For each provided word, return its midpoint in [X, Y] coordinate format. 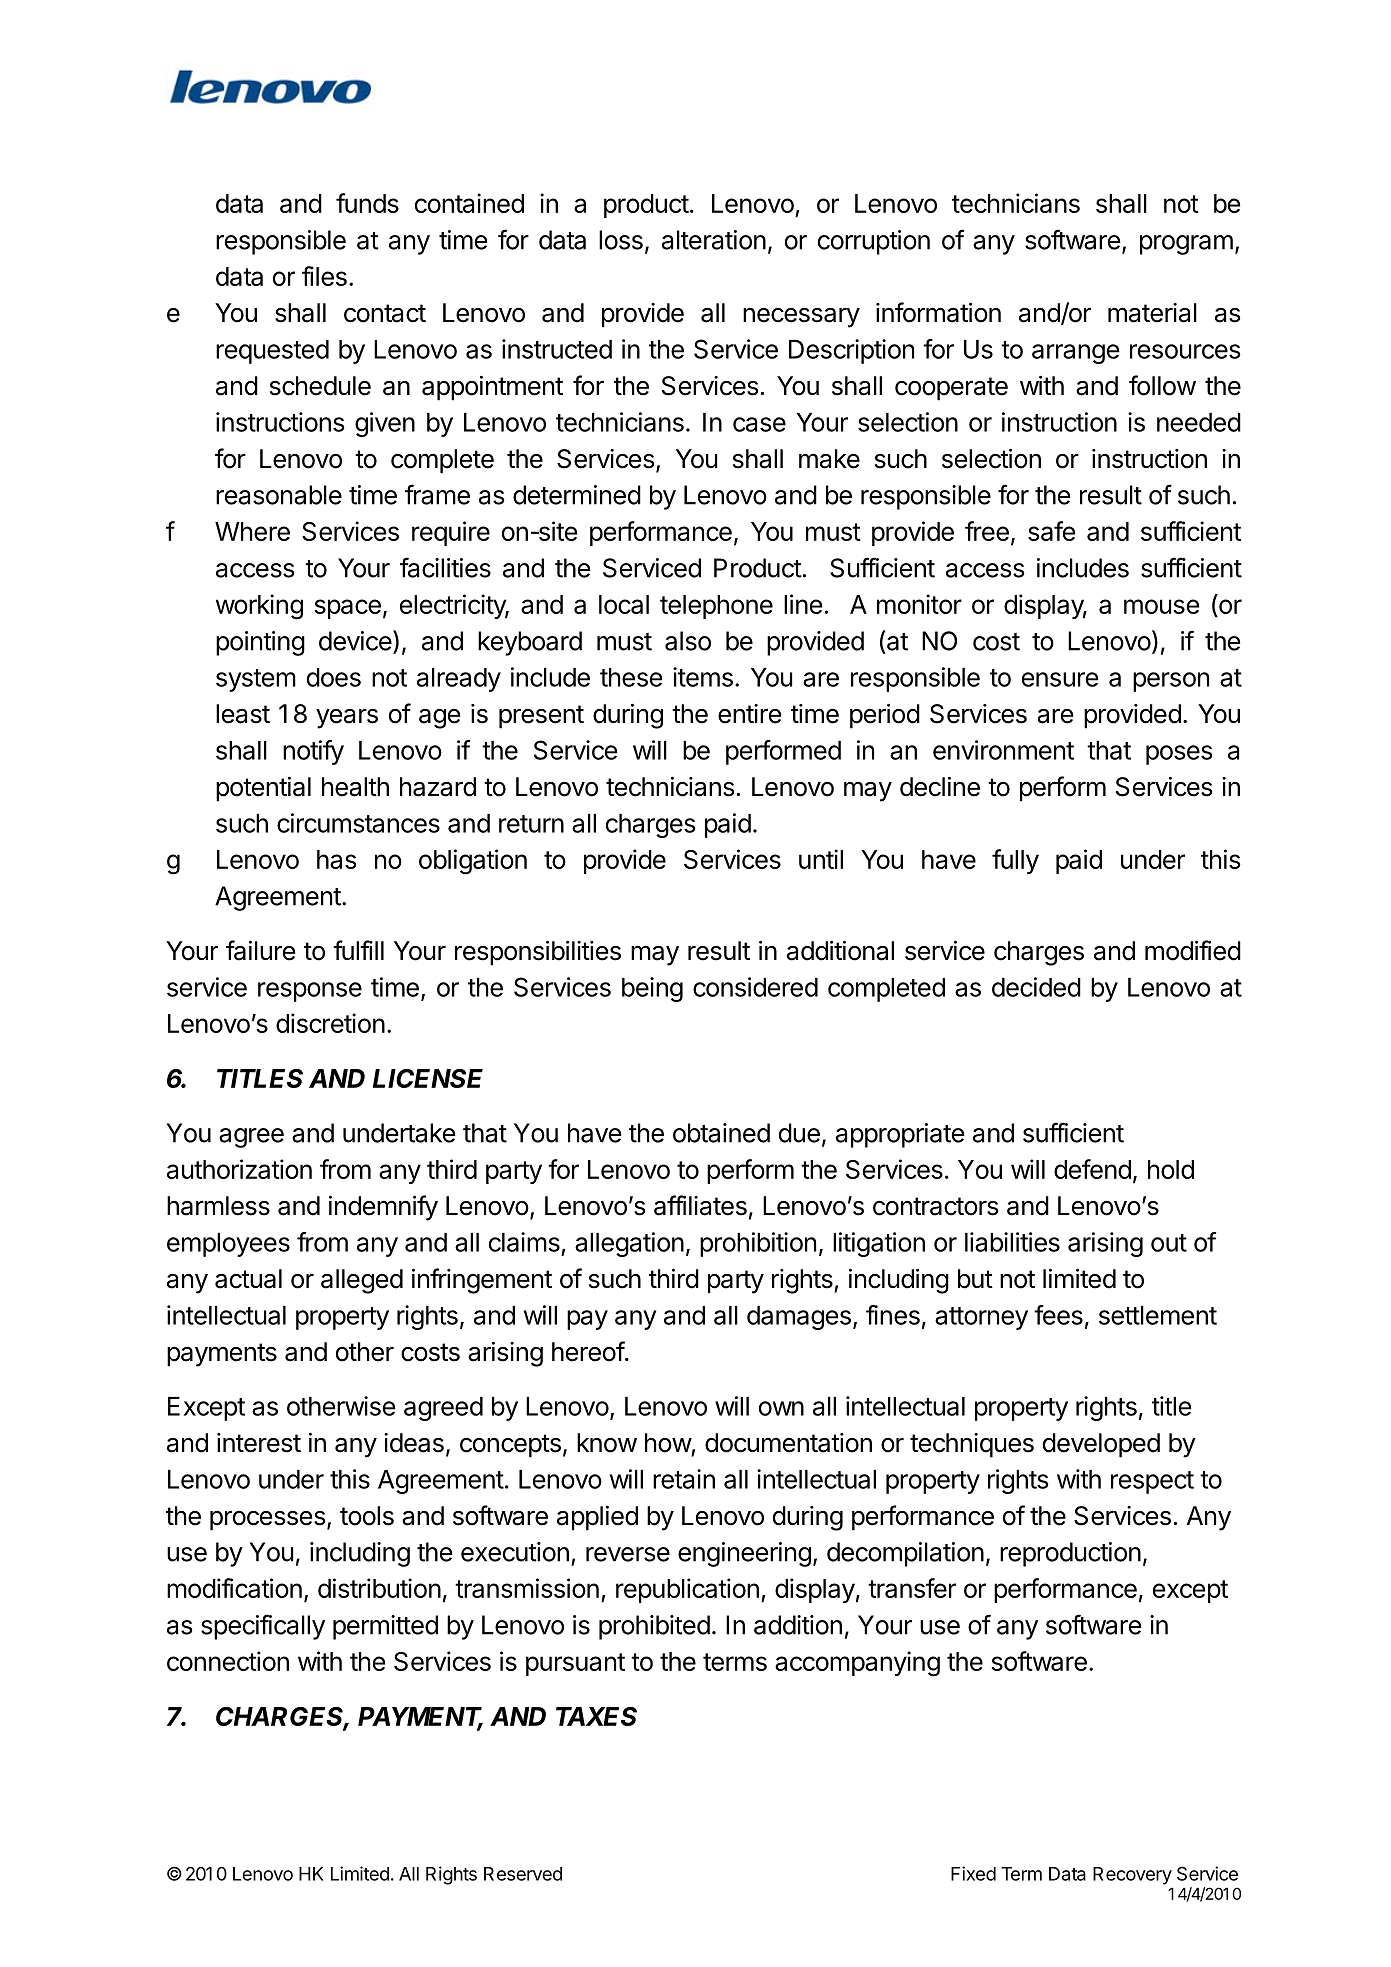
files [324, 276]
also [688, 641]
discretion [330, 1023]
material [1152, 313]
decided [1036, 987]
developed [1101, 1445]
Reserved [523, 1874]
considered [755, 987]
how [668, 1443]
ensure [1060, 679]
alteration [714, 240]
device [355, 641]
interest [259, 1443]
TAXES [596, 1716]
